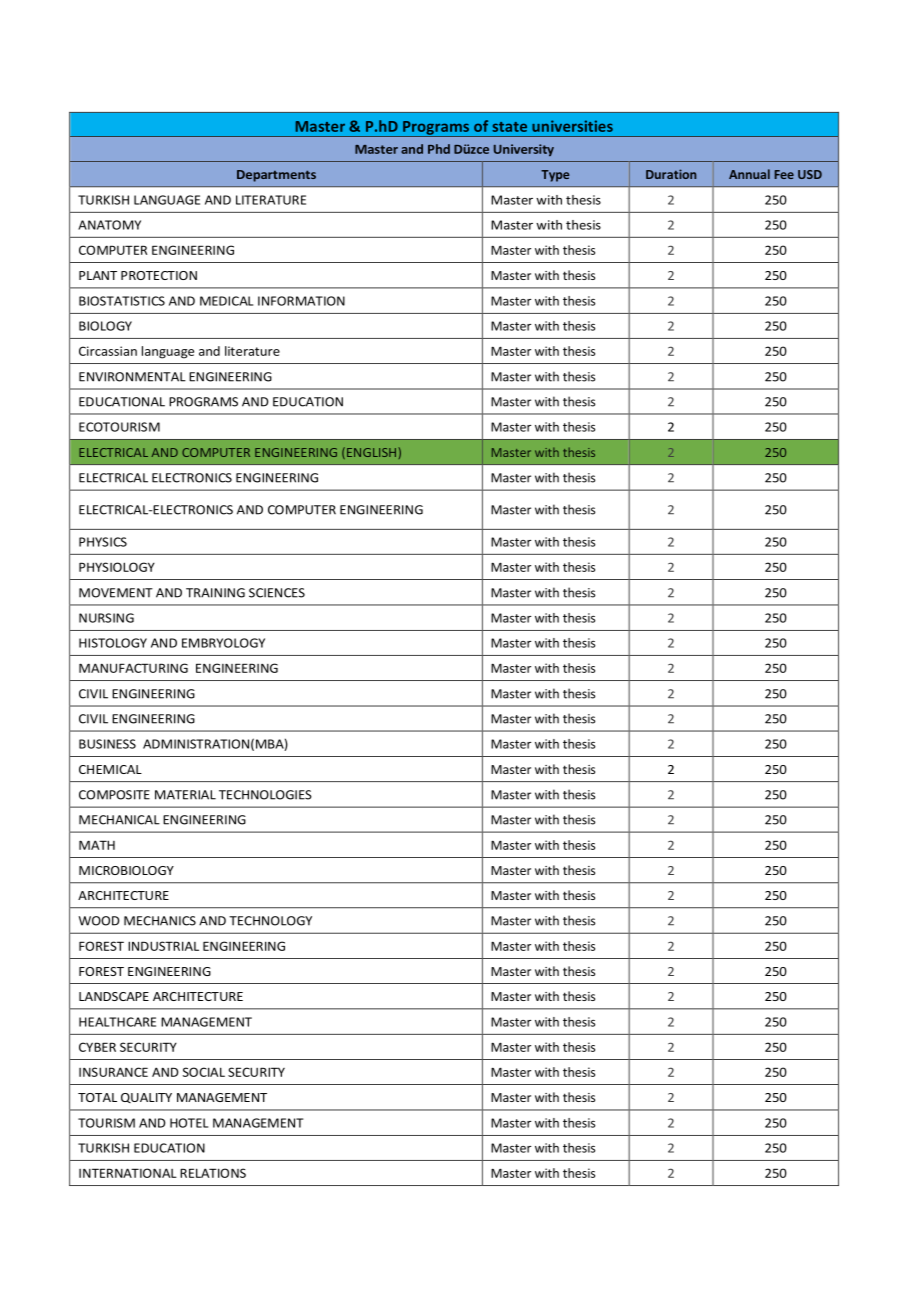  Describe the element at coordinates (439, 149) in the document. I see `Phd` at that location.
